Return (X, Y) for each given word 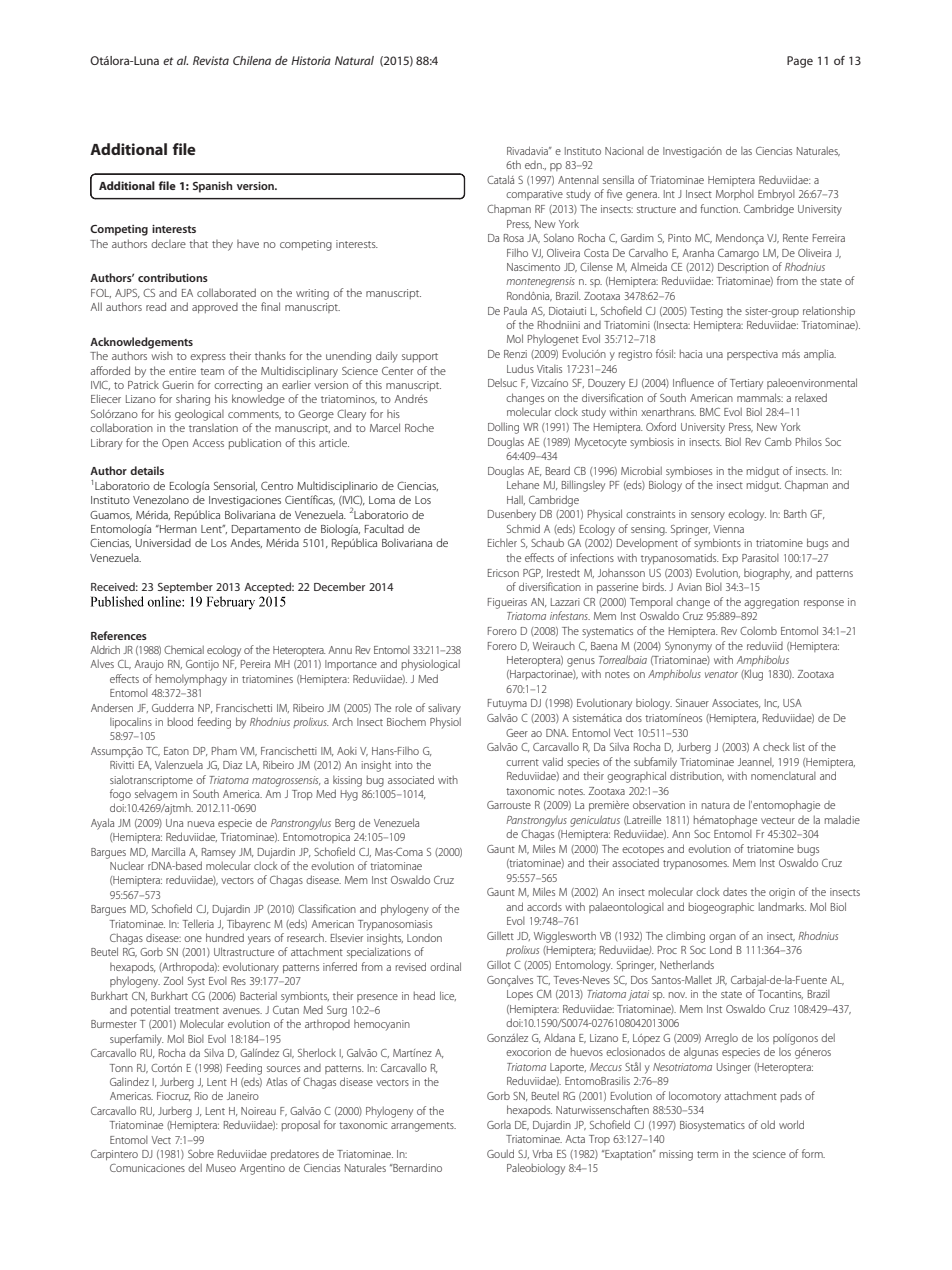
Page (800, 62)
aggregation (771, 603)
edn (534, 165)
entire (182, 371)
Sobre (201, 1154)
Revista (211, 60)
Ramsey (219, 853)
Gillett (500, 935)
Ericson (503, 573)
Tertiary (746, 384)
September (185, 587)
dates (735, 892)
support (420, 357)
